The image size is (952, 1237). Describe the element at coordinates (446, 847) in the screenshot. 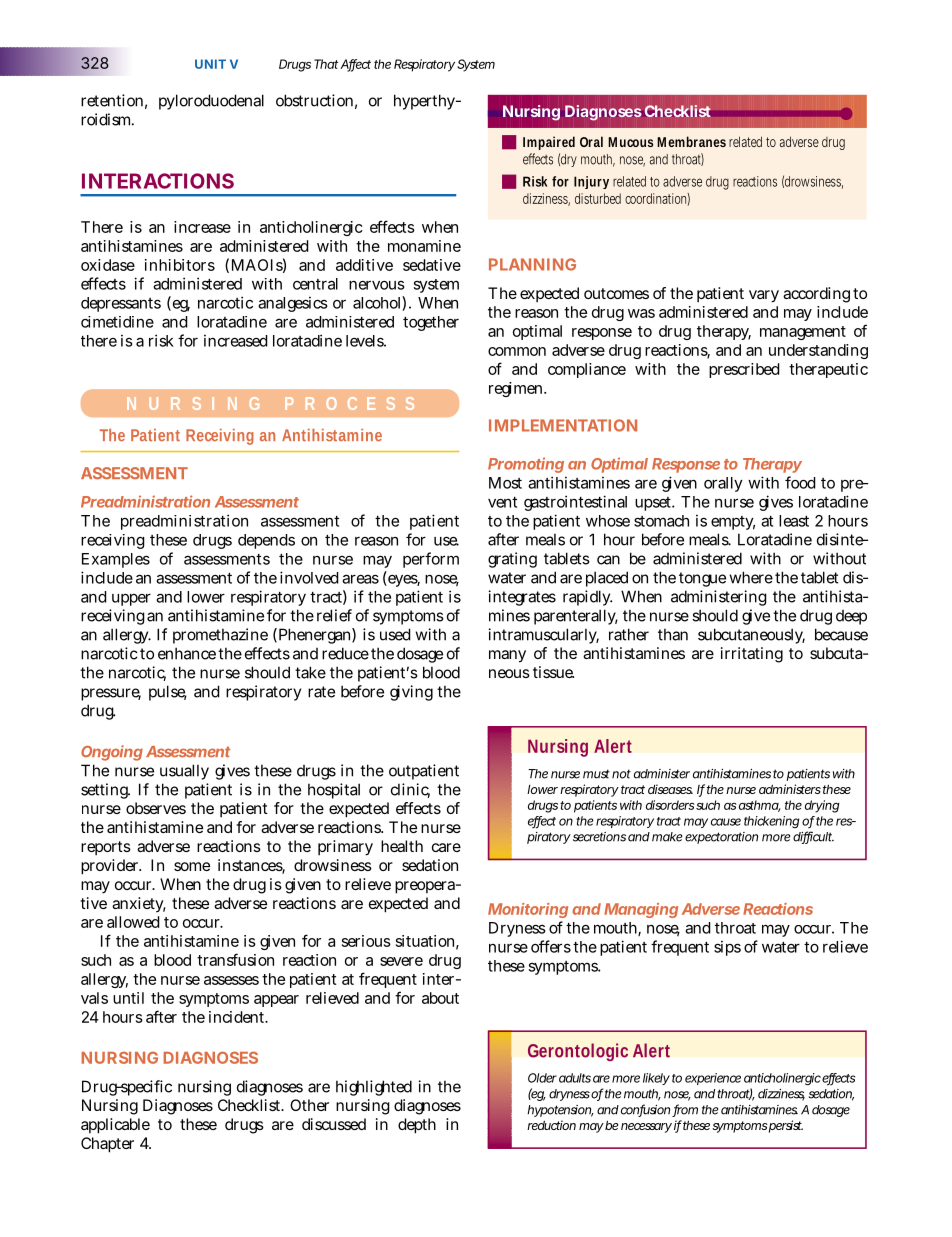

I see `care` at that location.
